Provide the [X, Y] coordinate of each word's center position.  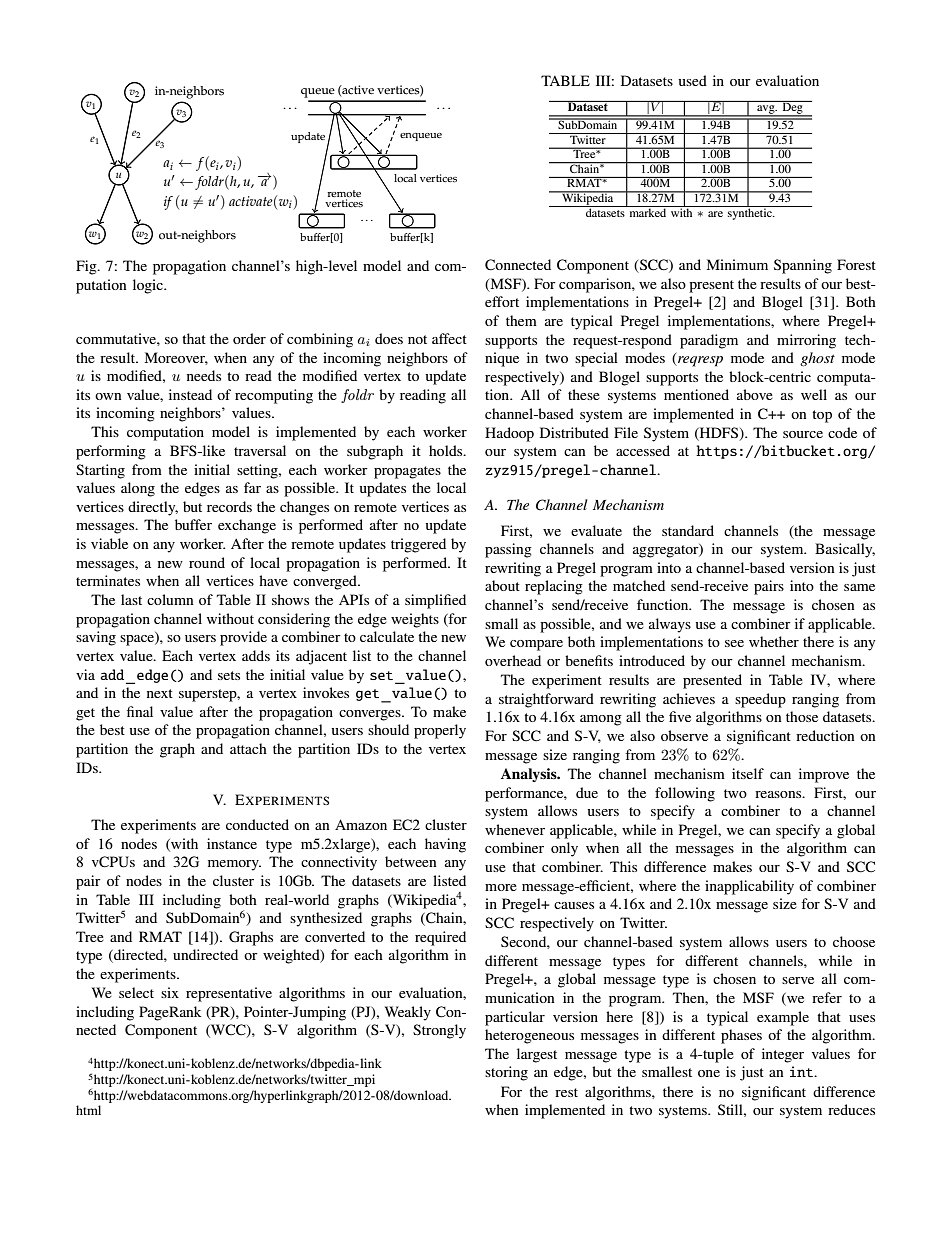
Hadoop [509, 434]
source [803, 434]
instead [190, 394]
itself [748, 773]
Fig [87, 267]
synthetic [750, 213]
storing [506, 1073]
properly [440, 731]
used [693, 80]
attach [248, 748]
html [88, 1110]
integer [783, 1055]
